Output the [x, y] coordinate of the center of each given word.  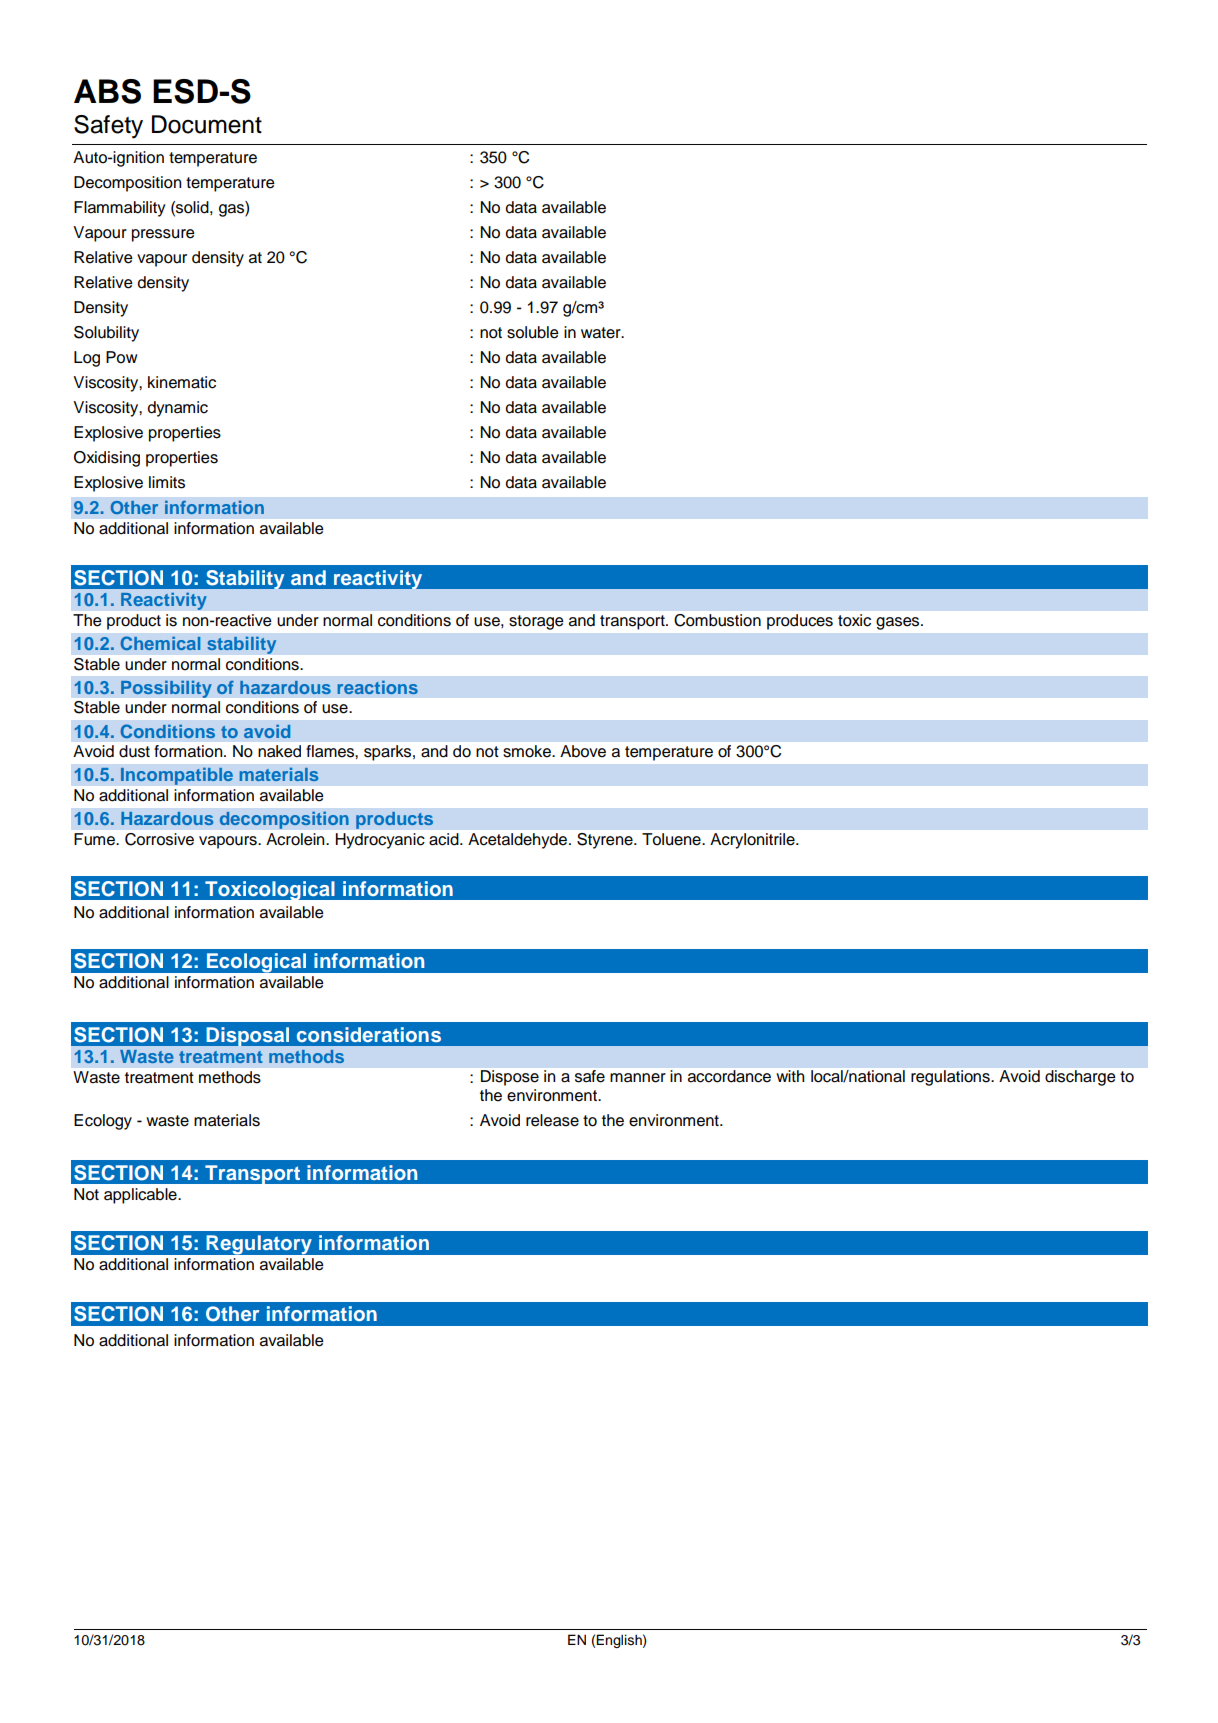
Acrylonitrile [753, 841]
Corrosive [159, 839]
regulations [951, 1078]
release [552, 1120]
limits [167, 482]
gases [899, 623]
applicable [141, 1196]
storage [536, 622]
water [602, 333]
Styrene [606, 841]
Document [207, 124]
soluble [533, 332]
